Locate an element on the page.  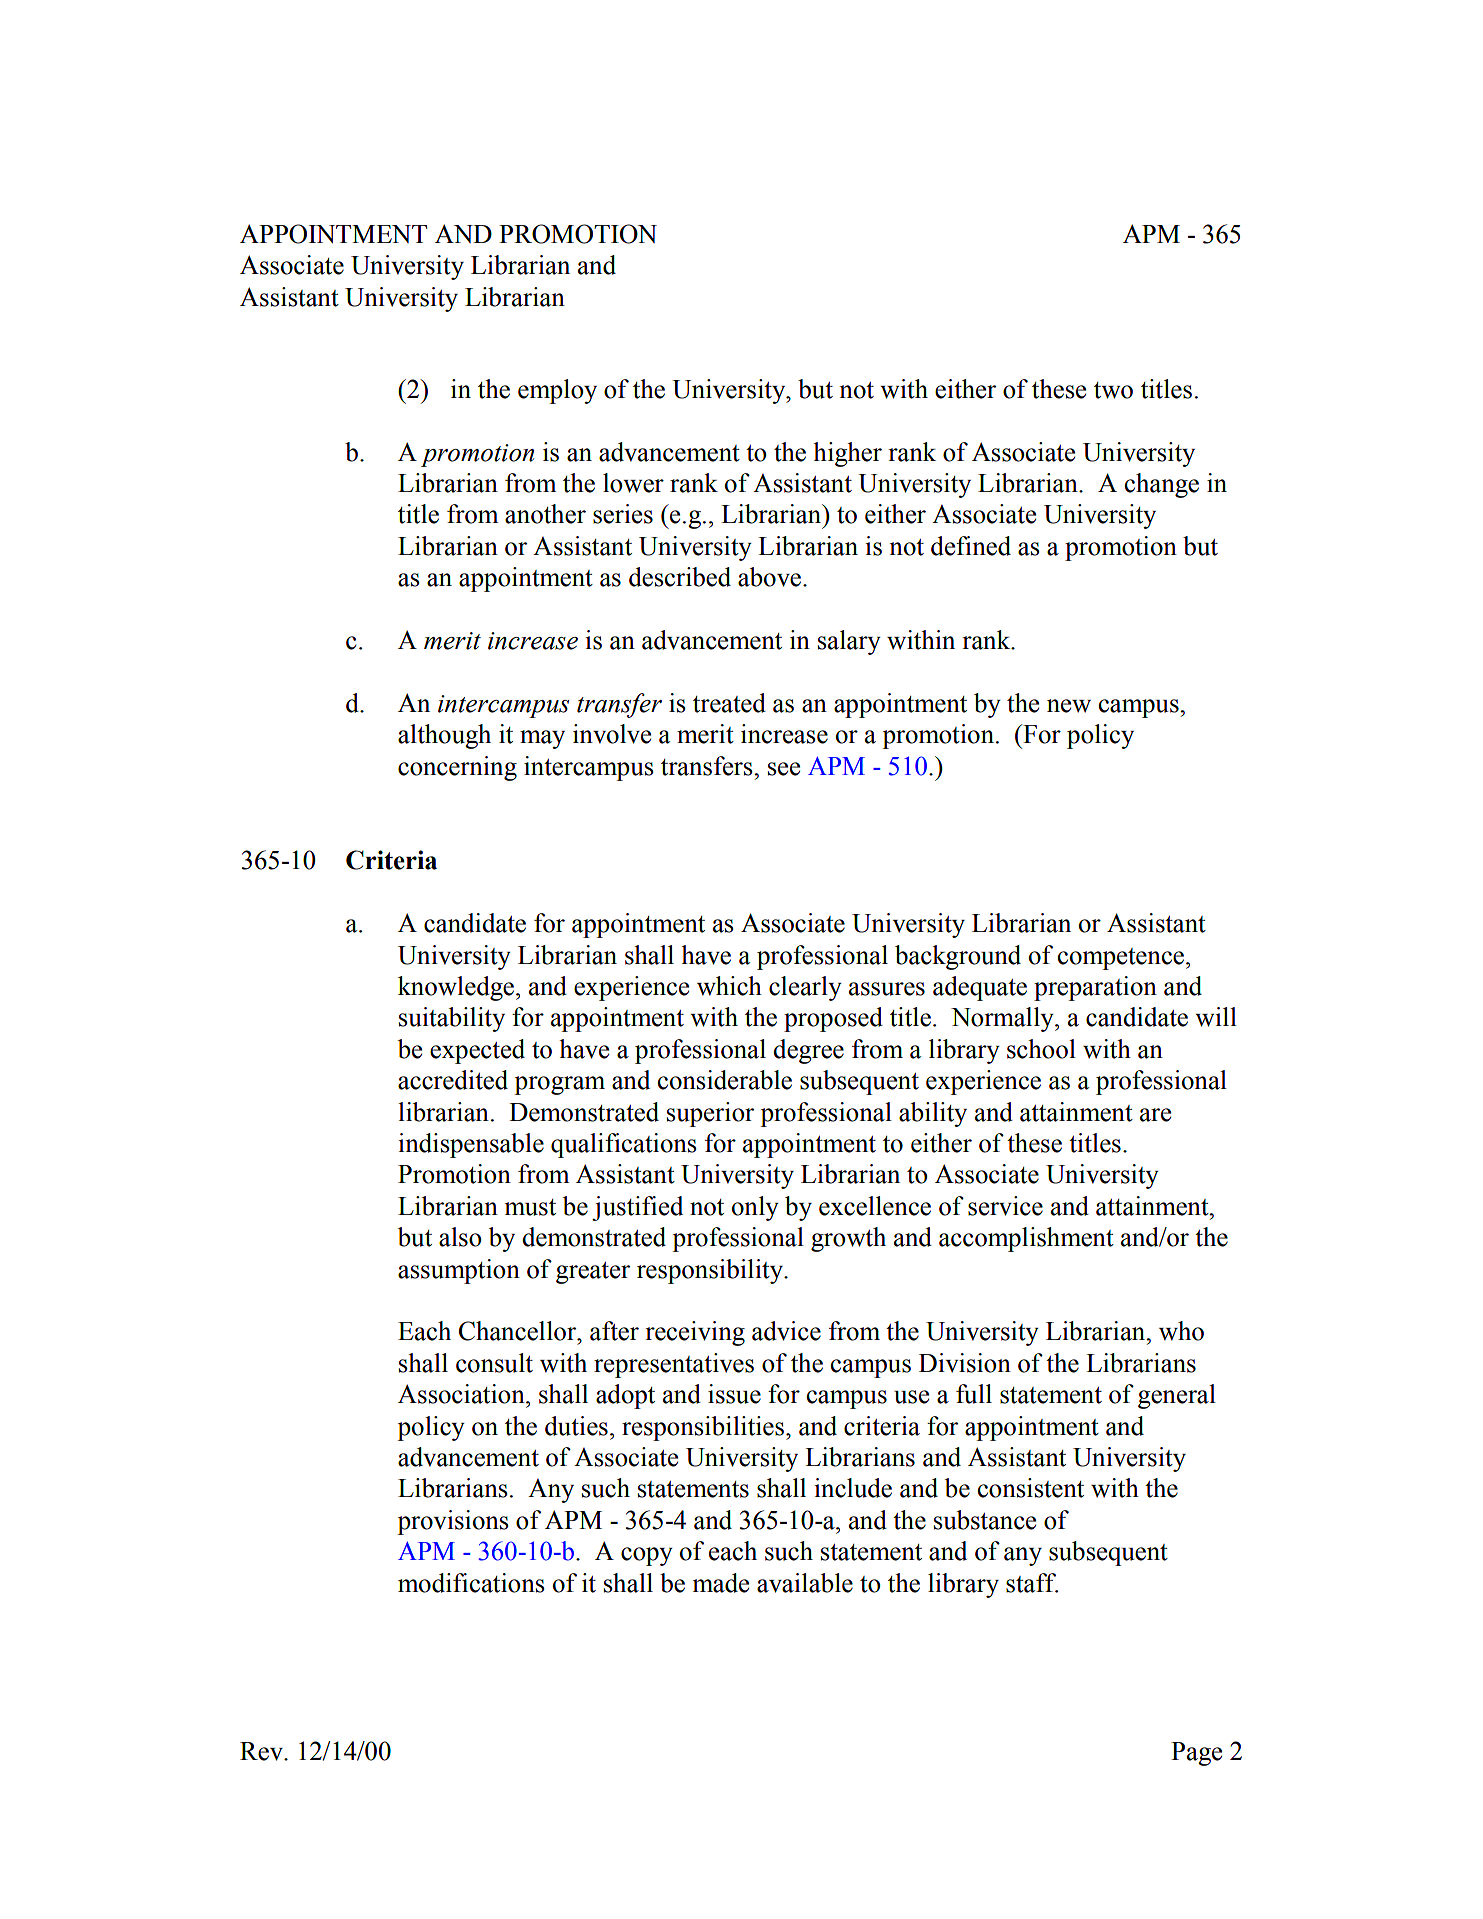
school is located at coordinates (1041, 1049).
